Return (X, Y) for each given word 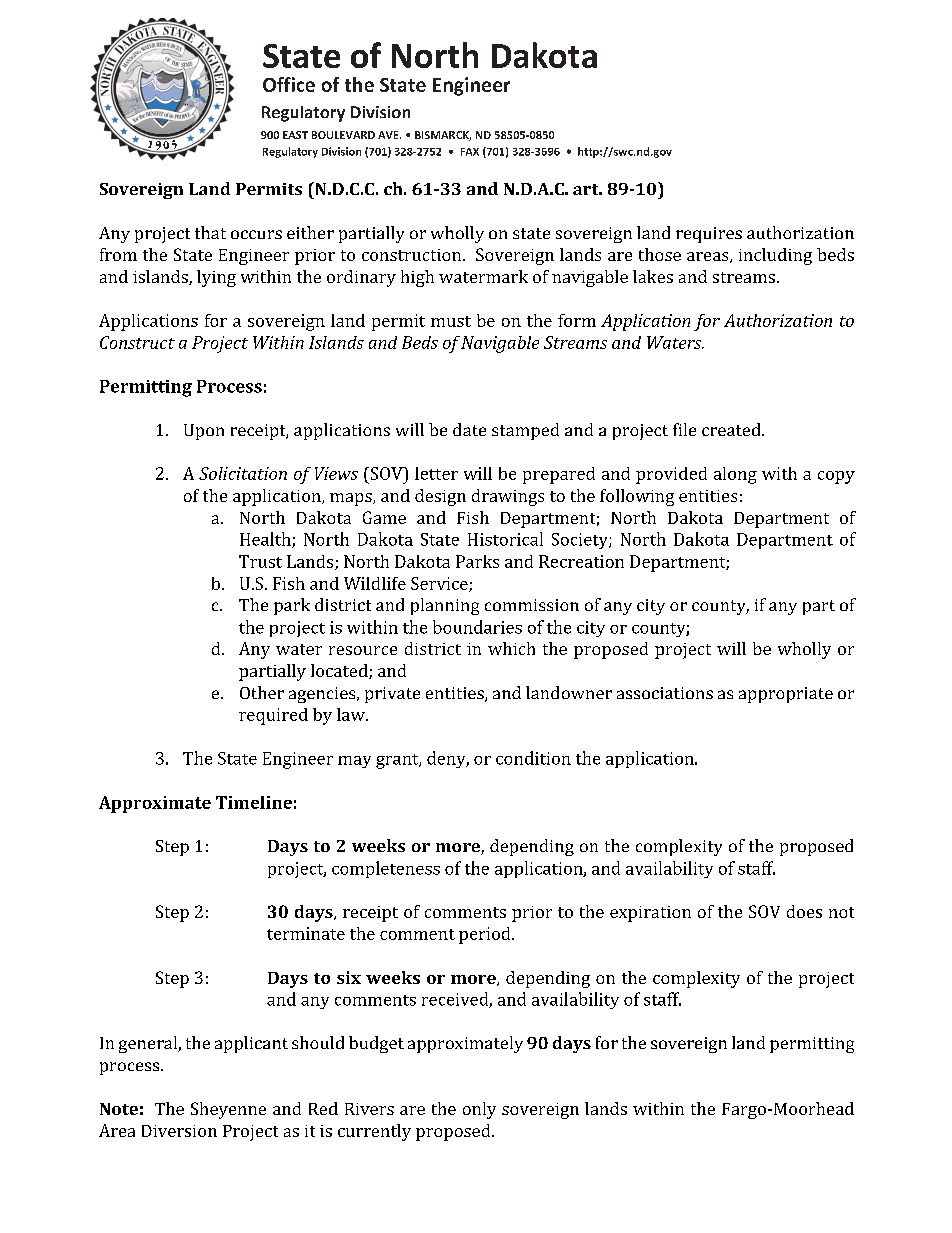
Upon (204, 432)
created (732, 429)
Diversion (179, 1131)
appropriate (786, 695)
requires (709, 235)
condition (533, 758)
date (469, 429)
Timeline (254, 802)
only (479, 1110)
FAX (470, 152)
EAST (295, 135)
